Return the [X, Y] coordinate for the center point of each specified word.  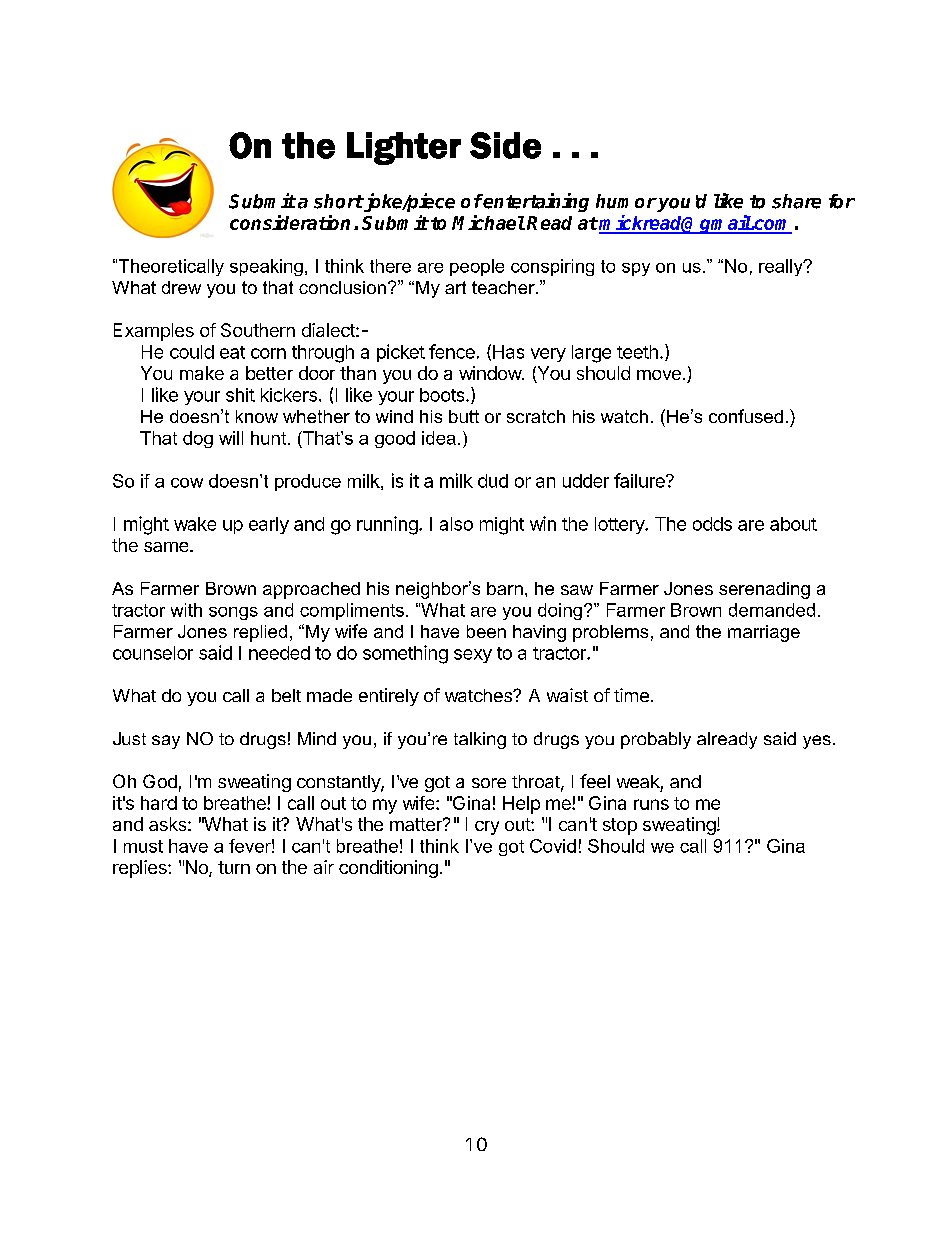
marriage [764, 633]
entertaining [535, 202]
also [456, 524]
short [338, 201]
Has [508, 352]
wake [195, 524]
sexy [473, 656]
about [793, 524]
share [796, 201]
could [192, 352]
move [659, 375]
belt [286, 695]
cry [487, 828]
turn [234, 867]
